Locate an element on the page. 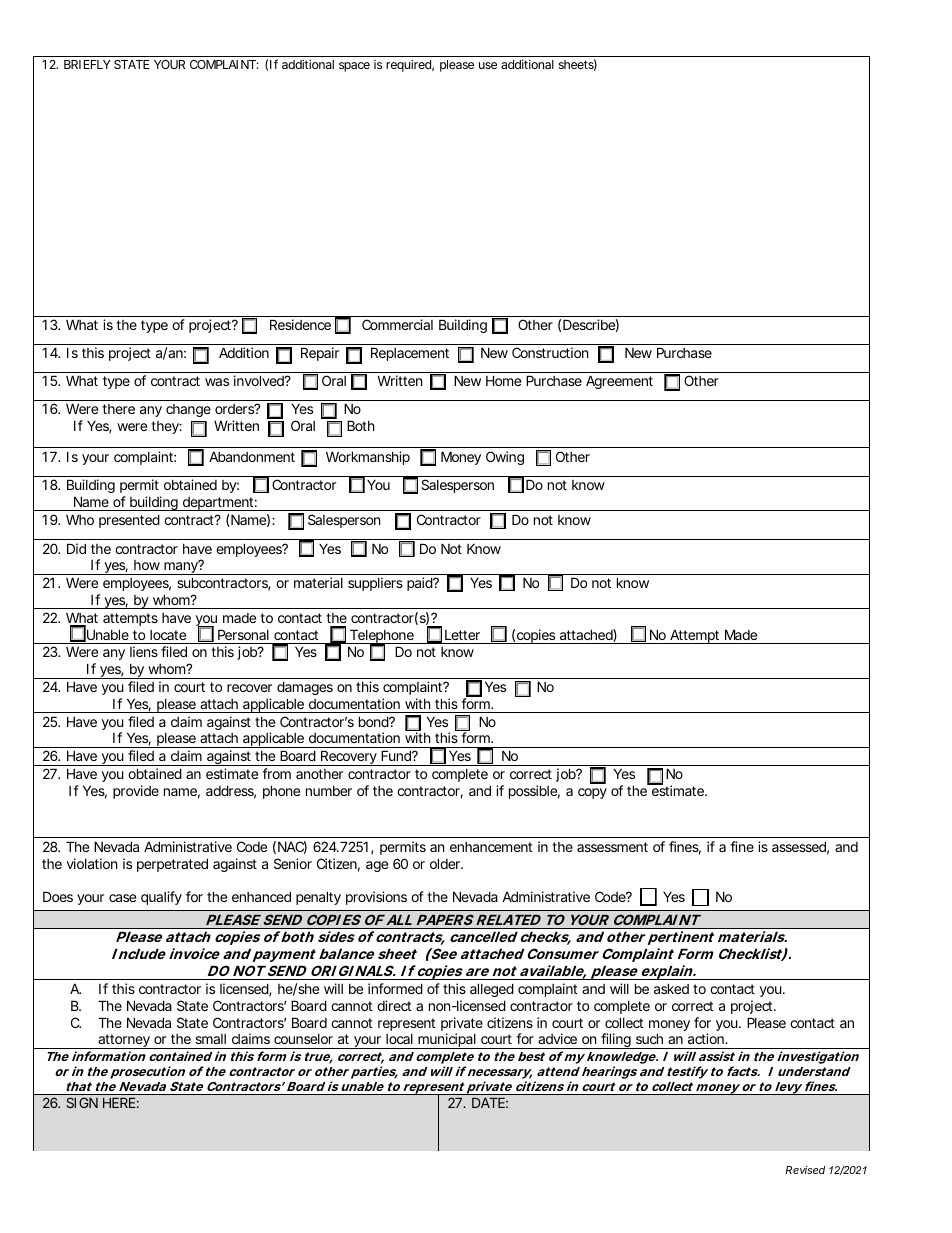 The height and width of the document is (1233, 952). Agreement is located at coordinates (619, 382).
